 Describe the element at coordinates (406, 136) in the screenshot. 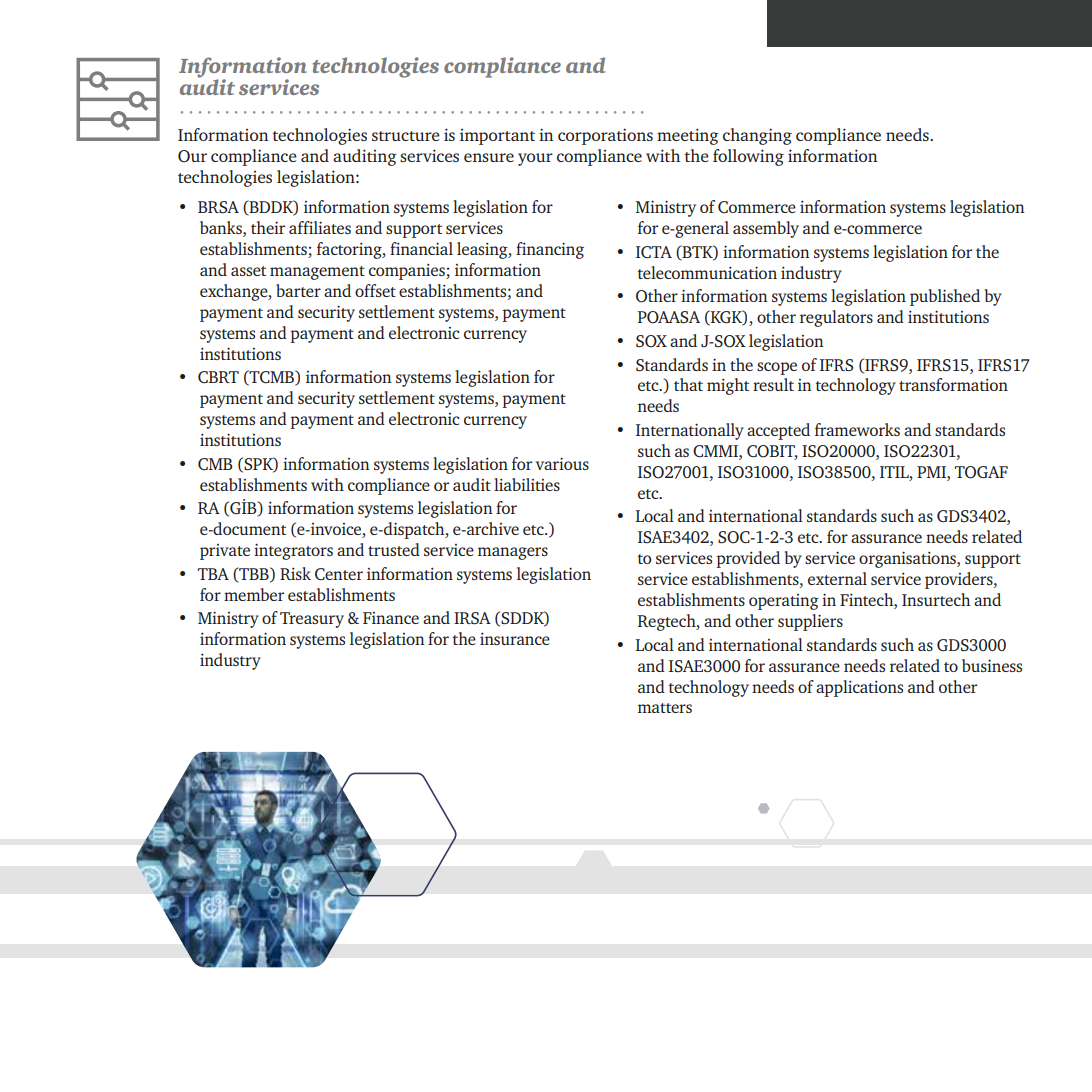

I see `structure` at that location.
